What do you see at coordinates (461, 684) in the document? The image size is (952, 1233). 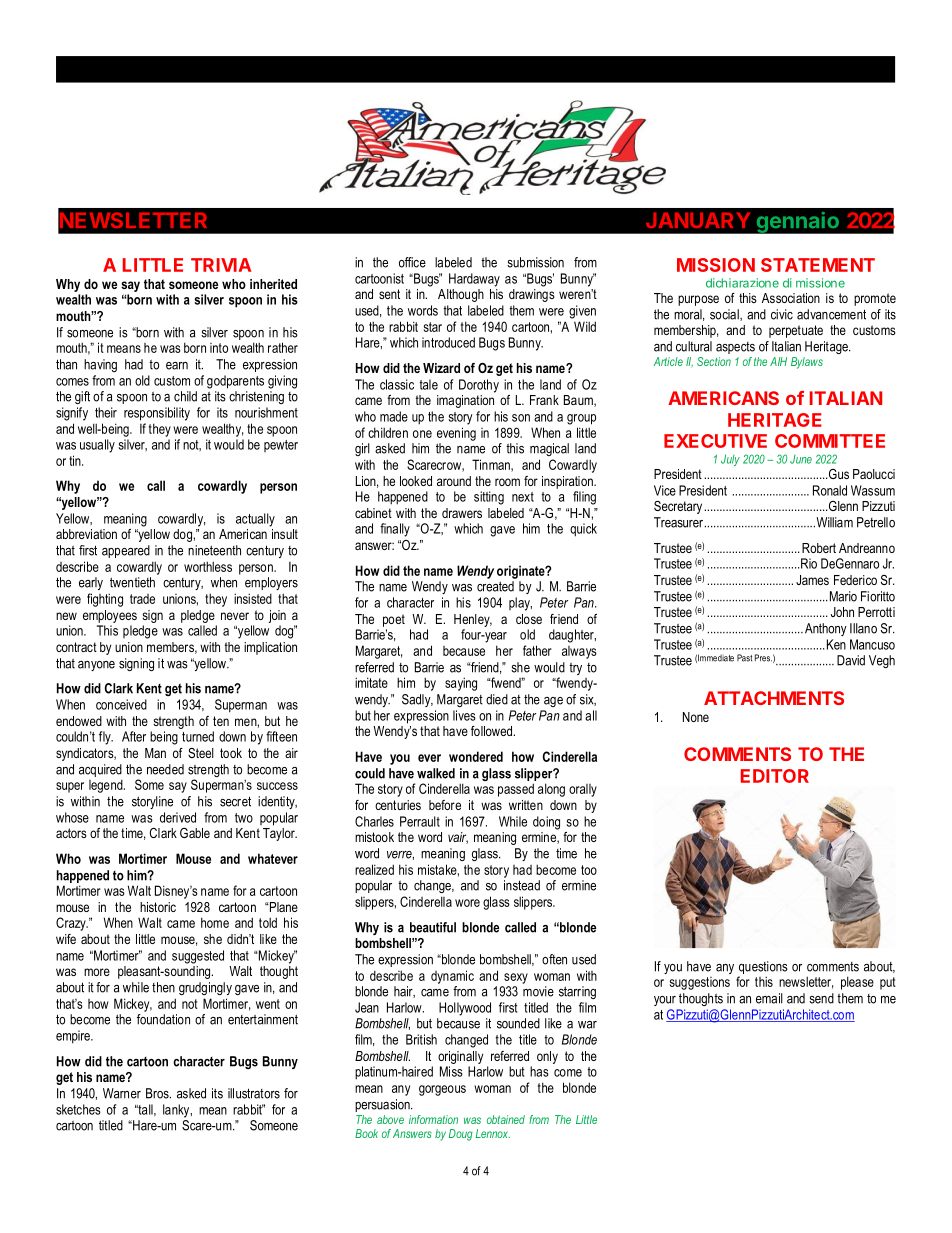 I see `saying` at bounding box center [461, 684].
